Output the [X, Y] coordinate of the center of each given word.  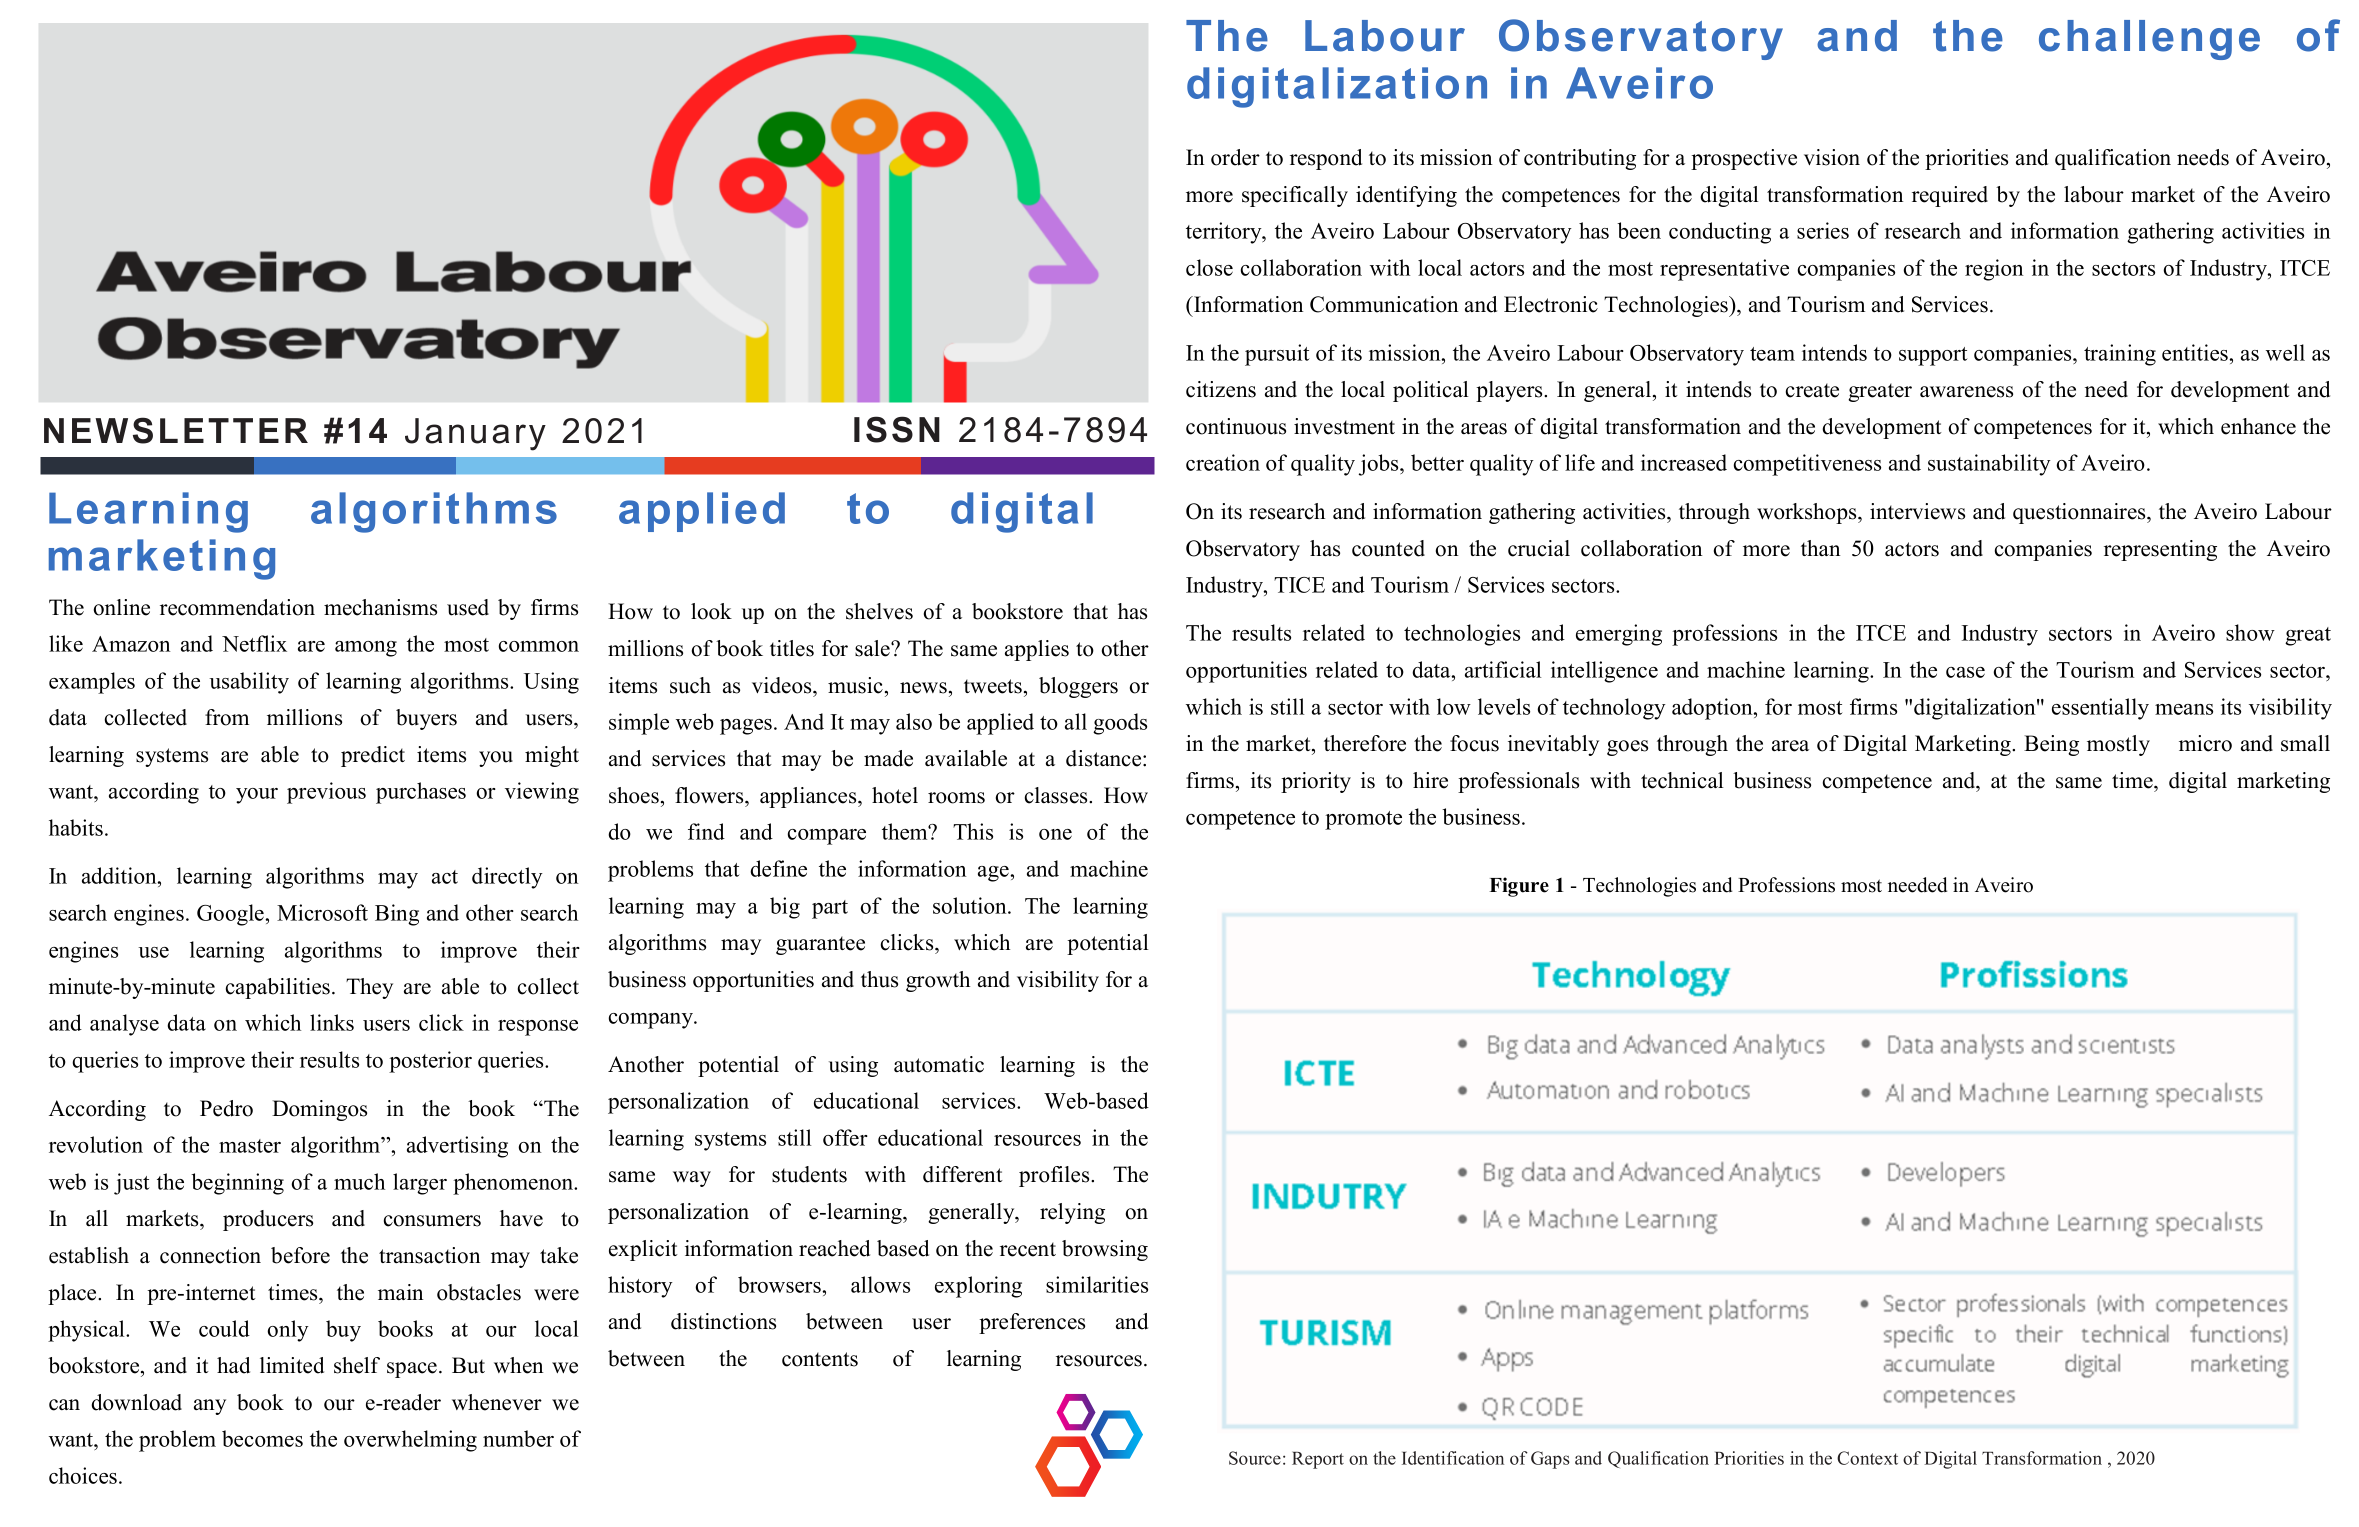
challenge [2149, 40]
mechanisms [380, 607]
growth [938, 981]
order [1235, 157]
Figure [1519, 887]
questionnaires [2080, 513]
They [369, 988]
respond [1326, 159]
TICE [1299, 585]
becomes [262, 1438]
